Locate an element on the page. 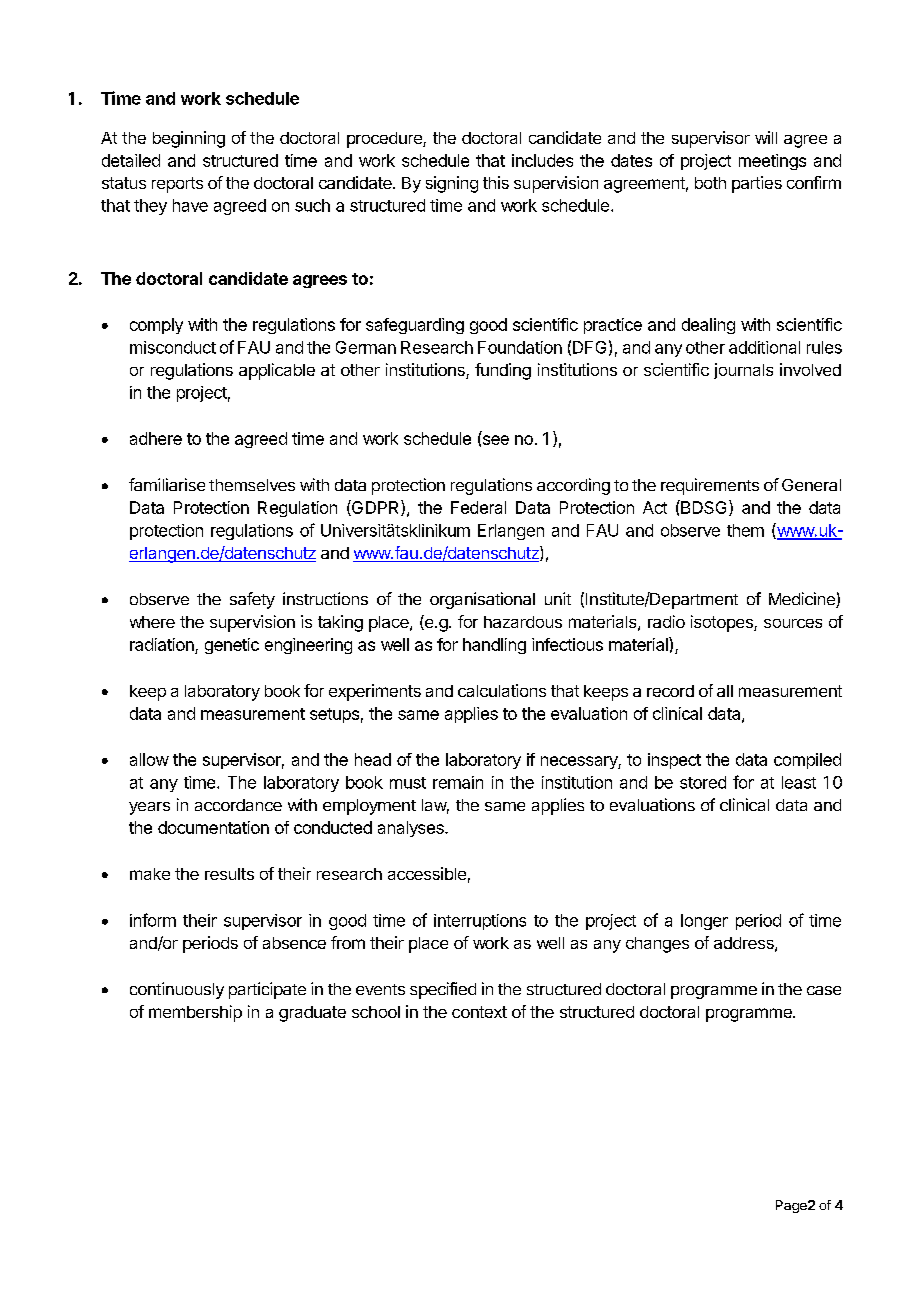 This document has height=1308, width=924. stored is located at coordinates (703, 782).
